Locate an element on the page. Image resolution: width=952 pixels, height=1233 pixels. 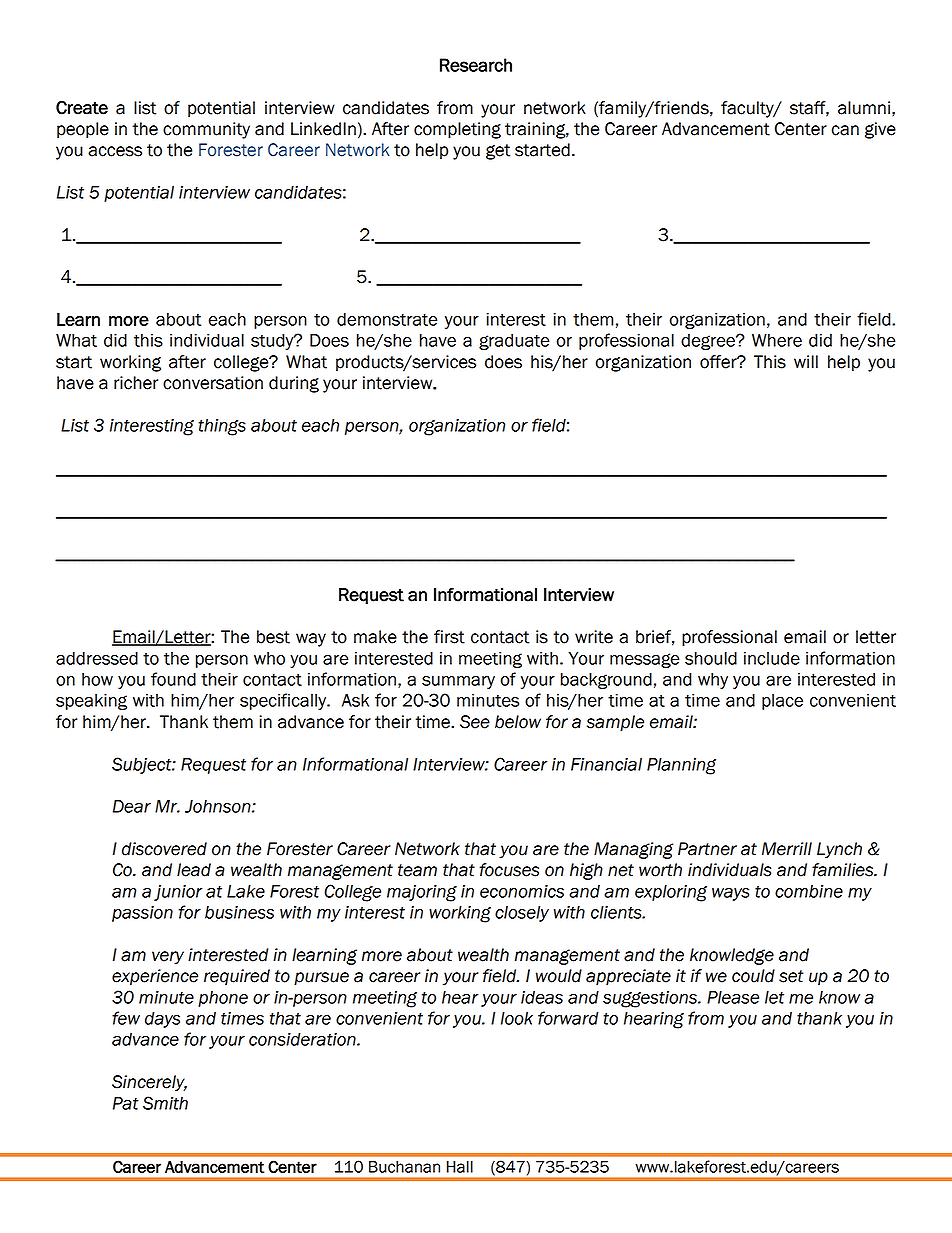
community is located at coordinates (206, 130).
